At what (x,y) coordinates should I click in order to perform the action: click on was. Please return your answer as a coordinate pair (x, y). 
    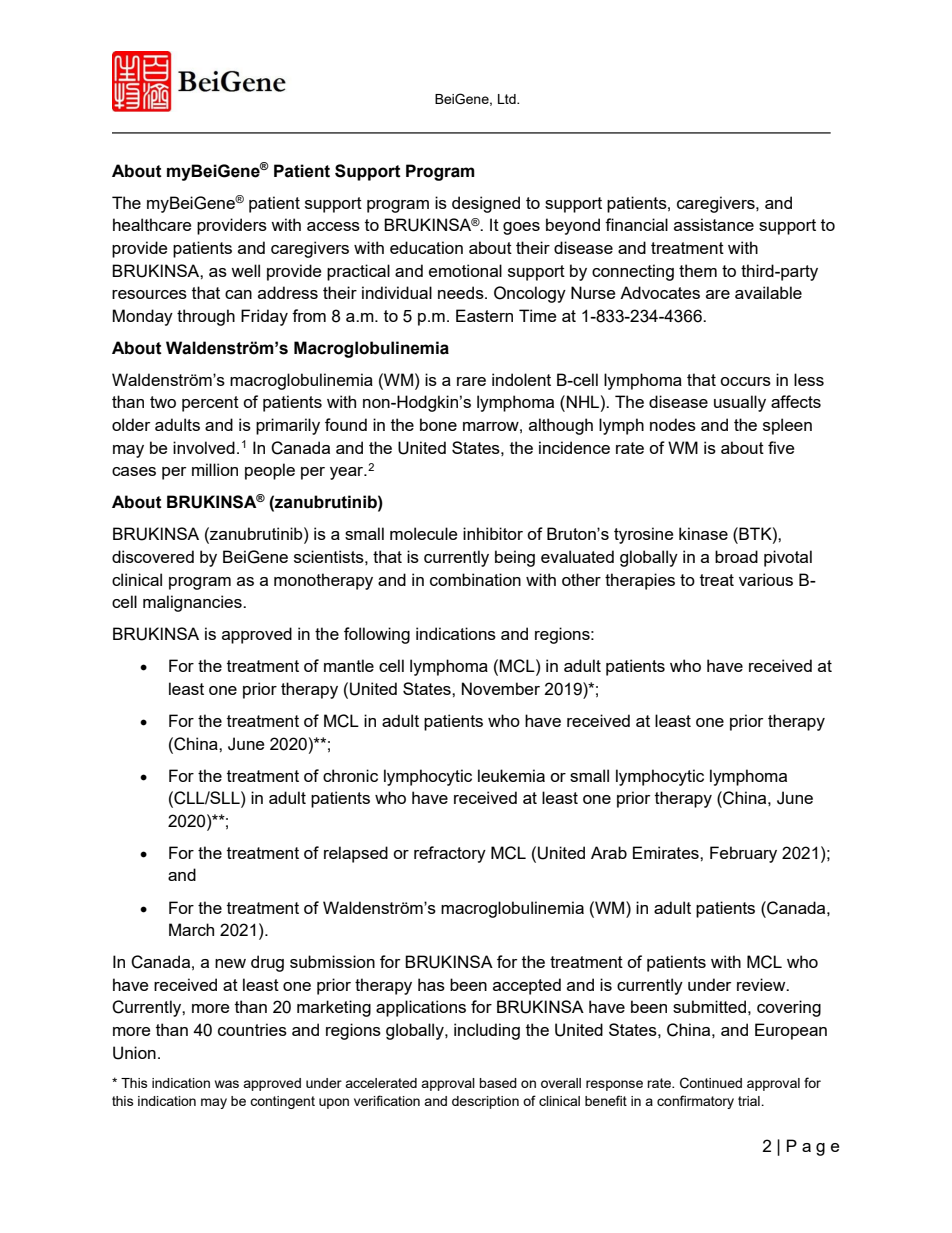
    Looking at the image, I should click on (227, 1084).
